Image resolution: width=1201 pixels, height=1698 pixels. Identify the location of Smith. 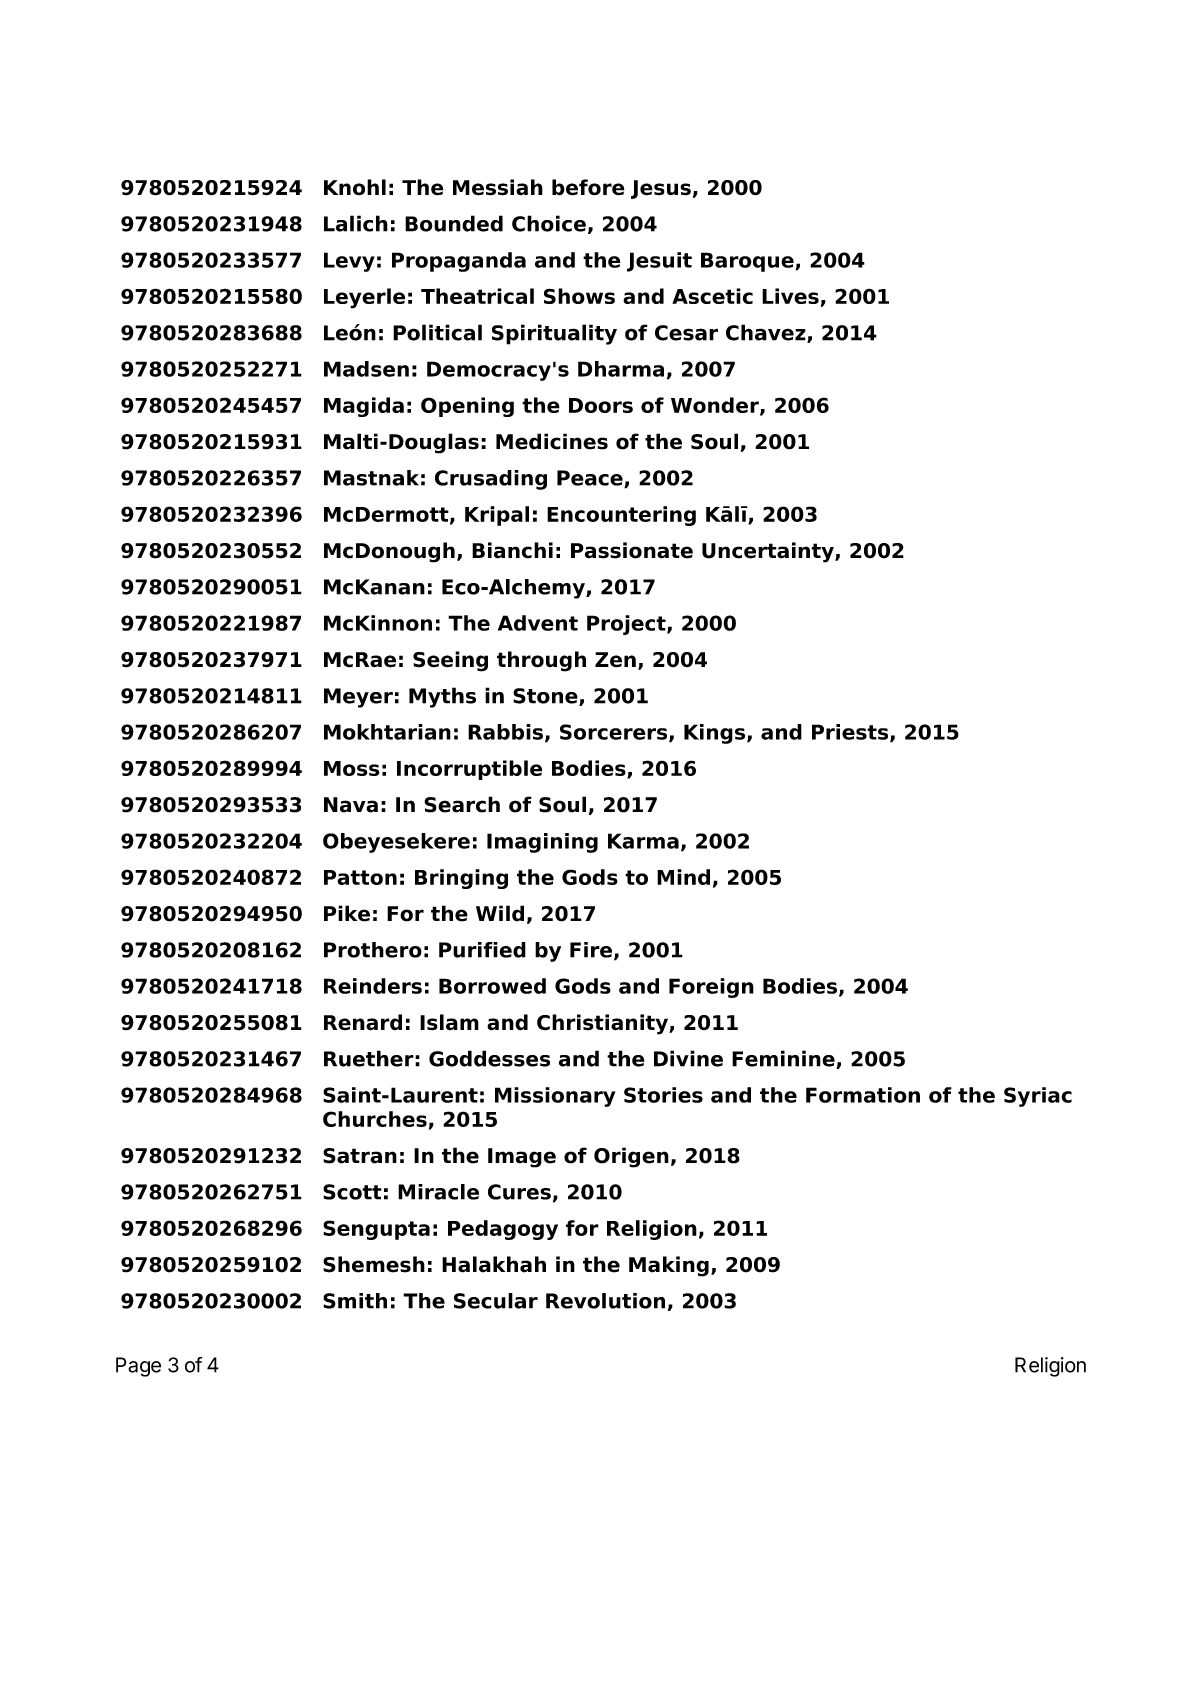
(355, 1301).
